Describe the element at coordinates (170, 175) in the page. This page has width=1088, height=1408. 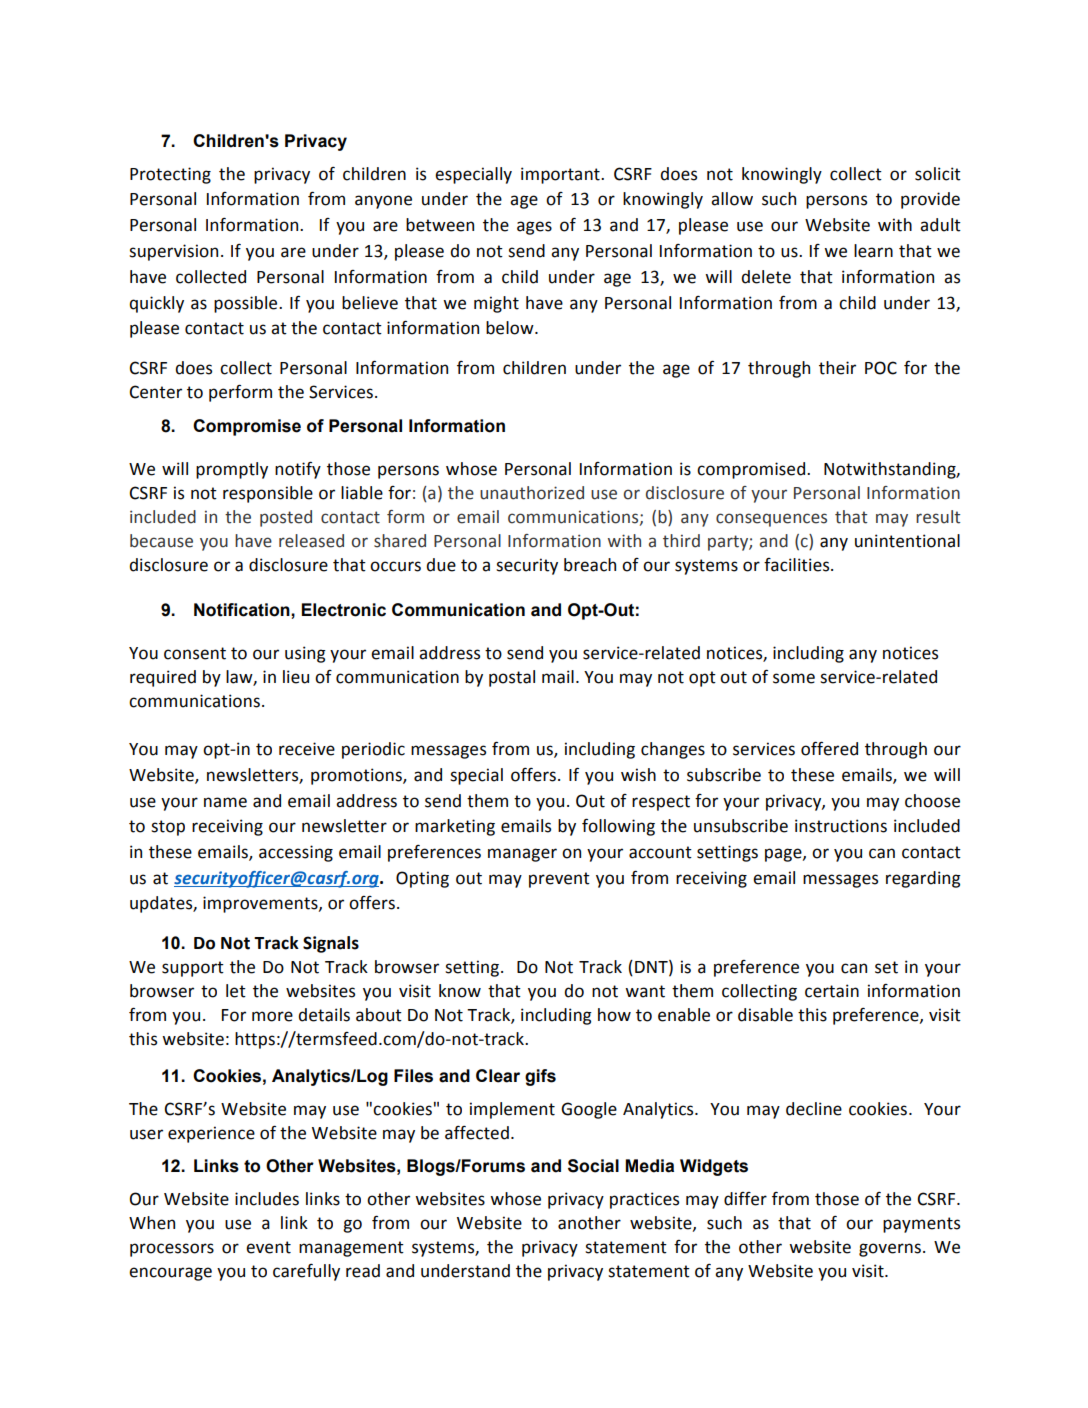
I see `Protecting` at that location.
